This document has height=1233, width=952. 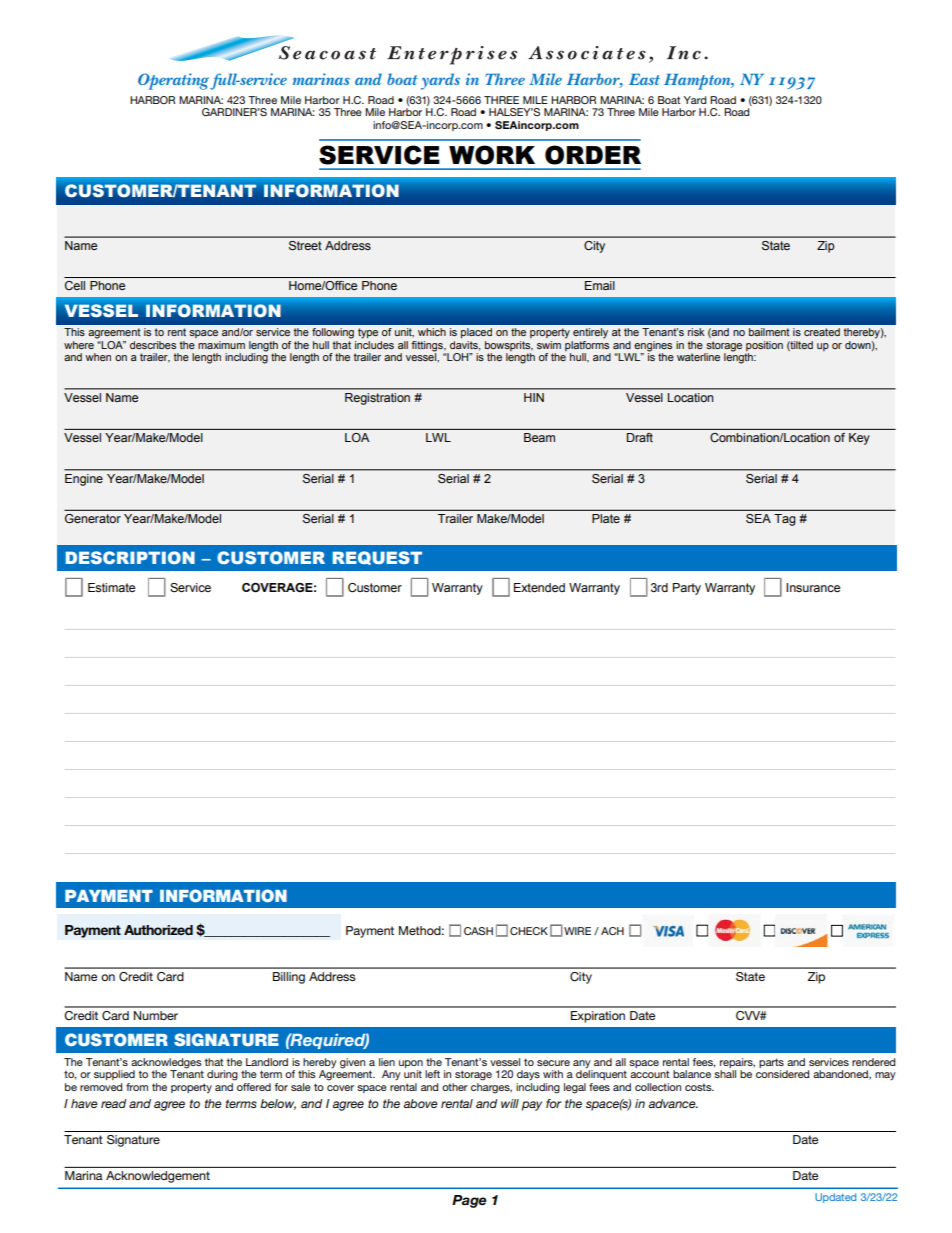 I want to click on CASH, so click(x=478, y=931).
